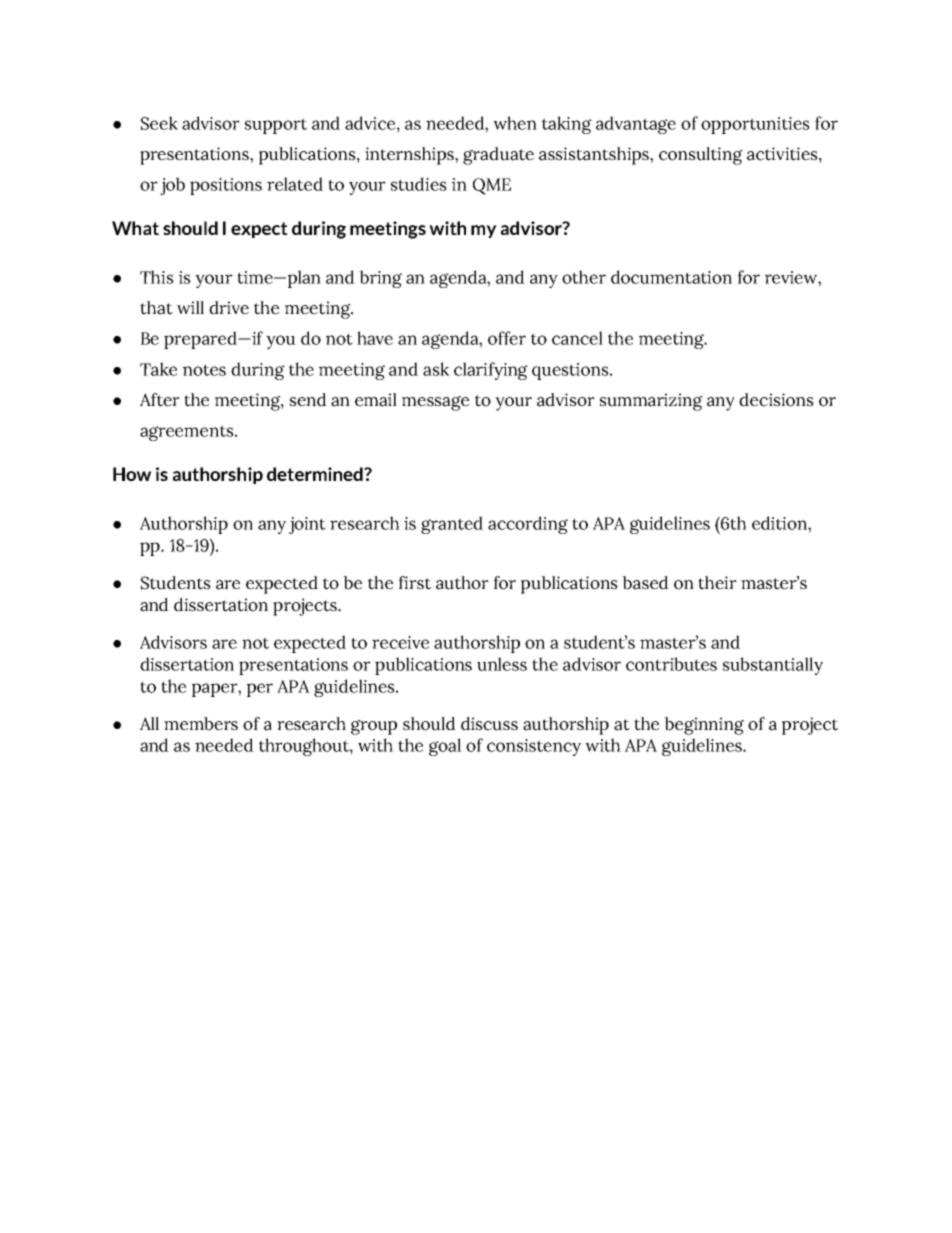 This page has height=1233, width=952. What do you see at coordinates (498, 156) in the page?
I see `graduate` at bounding box center [498, 156].
